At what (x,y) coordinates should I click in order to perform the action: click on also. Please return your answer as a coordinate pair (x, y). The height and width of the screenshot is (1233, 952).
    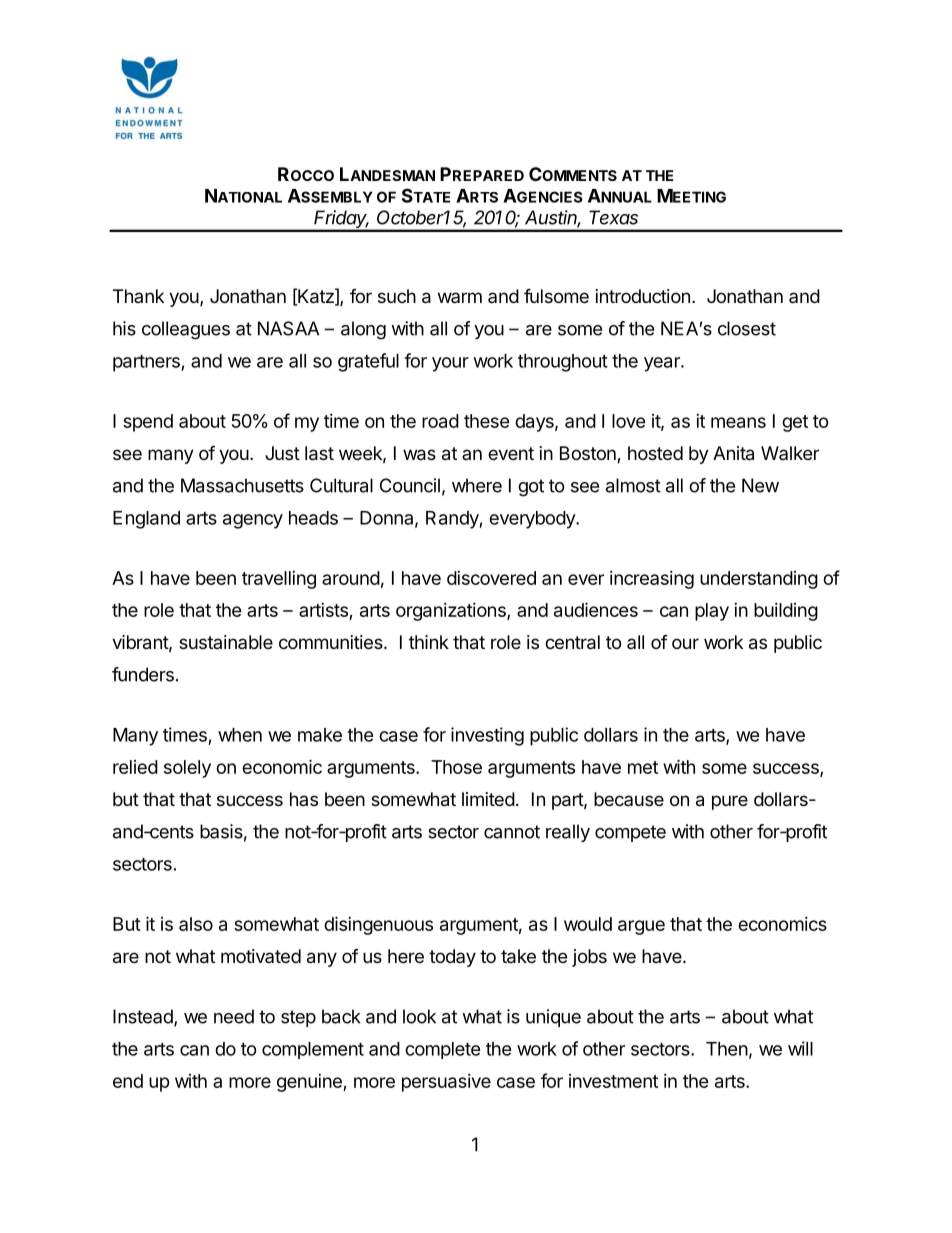
    Looking at the image, I should click on (196, 924).
